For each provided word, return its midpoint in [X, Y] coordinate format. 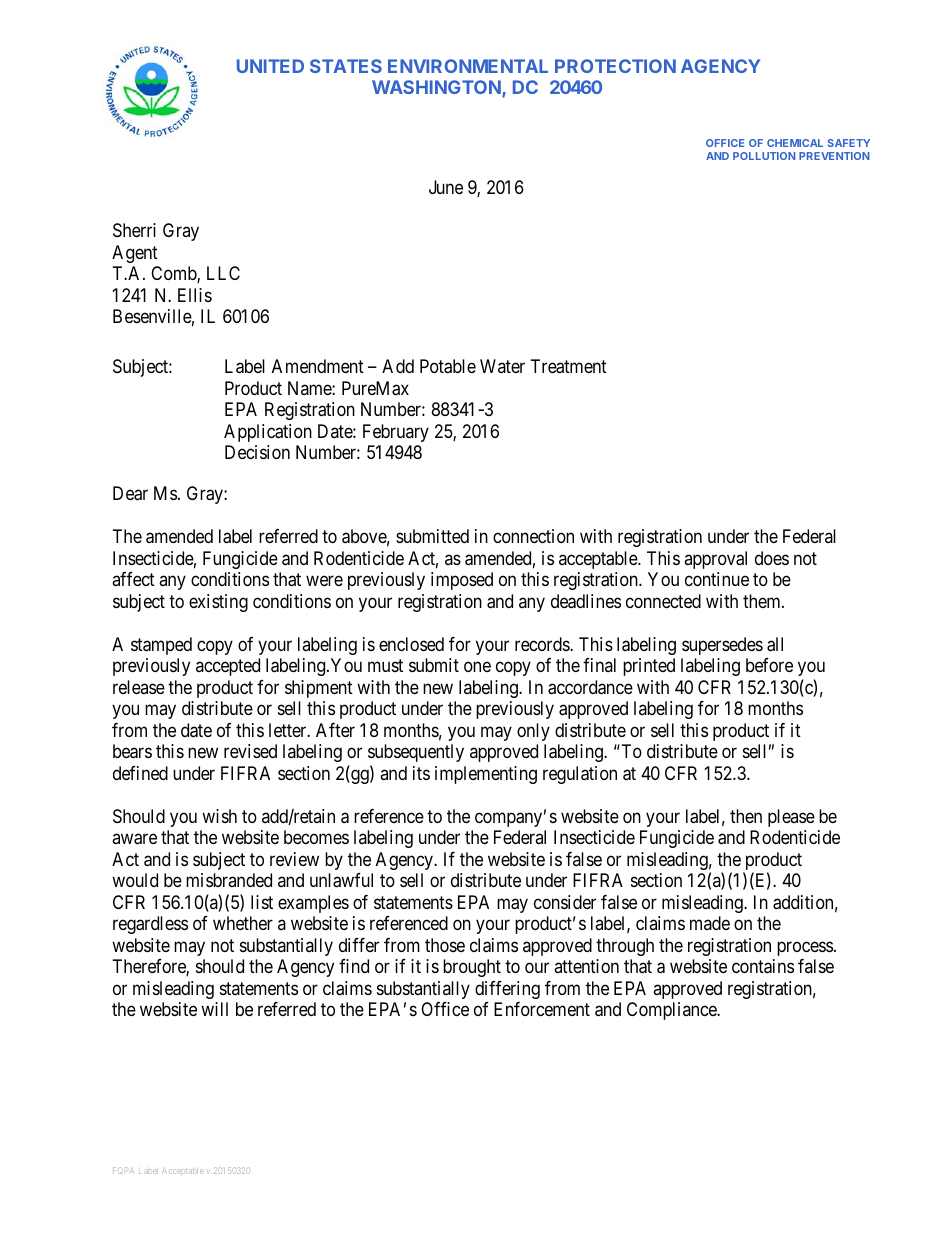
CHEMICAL [795, 143]
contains [763, 966]
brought [472, 968]
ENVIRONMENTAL [468, 66]
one [477, 667]
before [769, 665]
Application [268, 433]
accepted [228, 667]
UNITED [270, 66]
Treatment [569, 366]
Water [502, 366]
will [214, 1009]
